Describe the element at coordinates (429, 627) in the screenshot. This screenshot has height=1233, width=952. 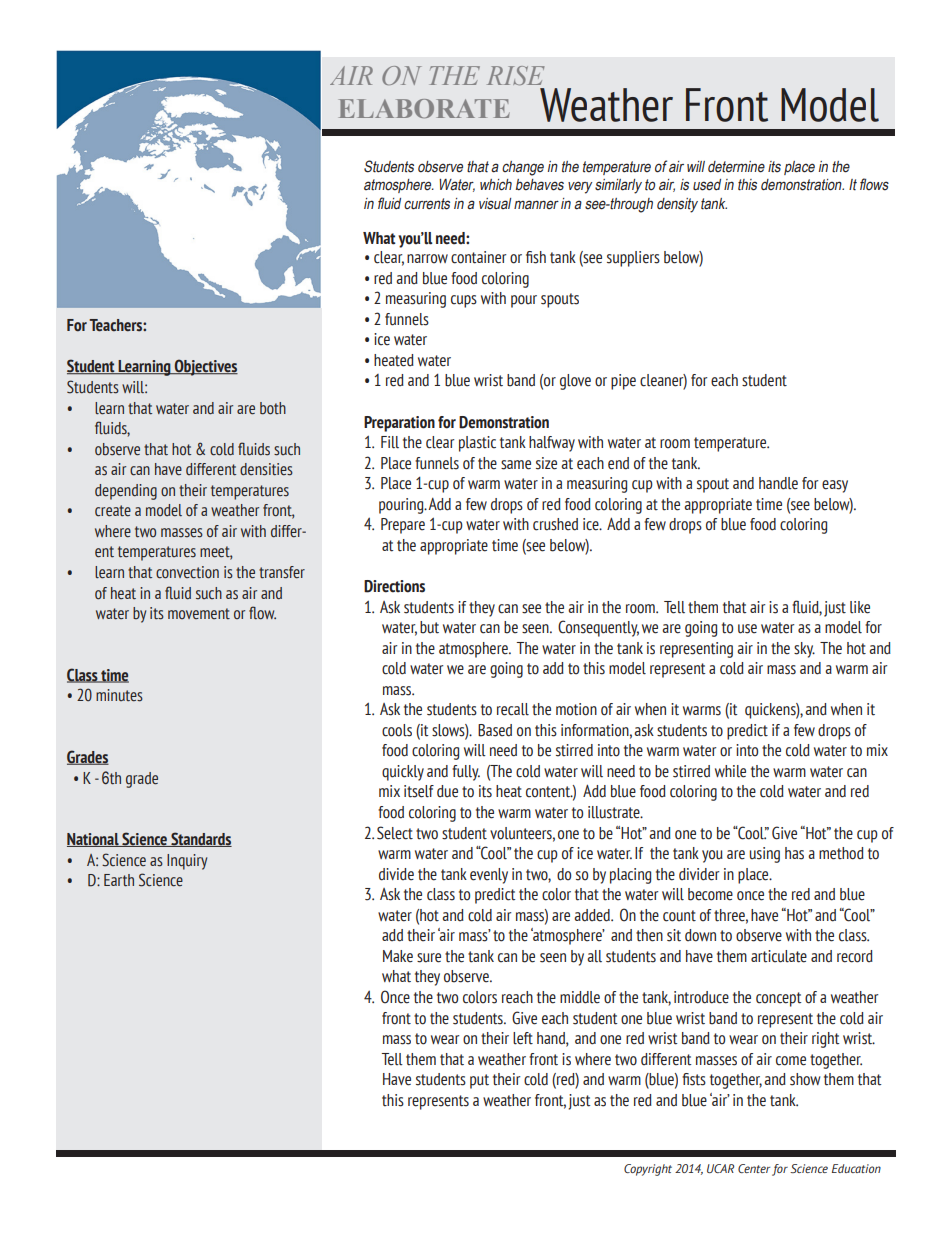
I see `but` at that location.
